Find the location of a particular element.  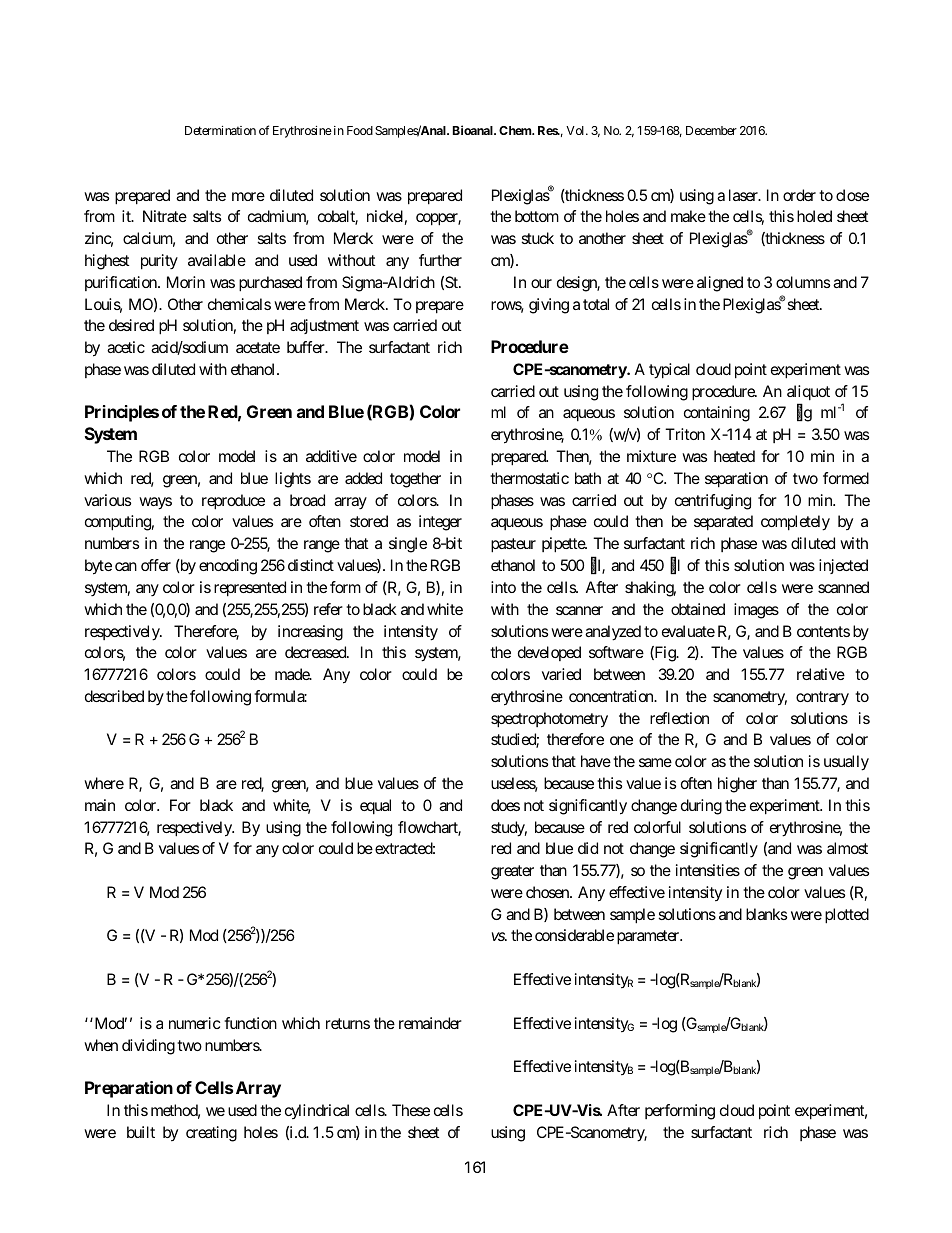

aliquot is located at coordinates (808, 393).
